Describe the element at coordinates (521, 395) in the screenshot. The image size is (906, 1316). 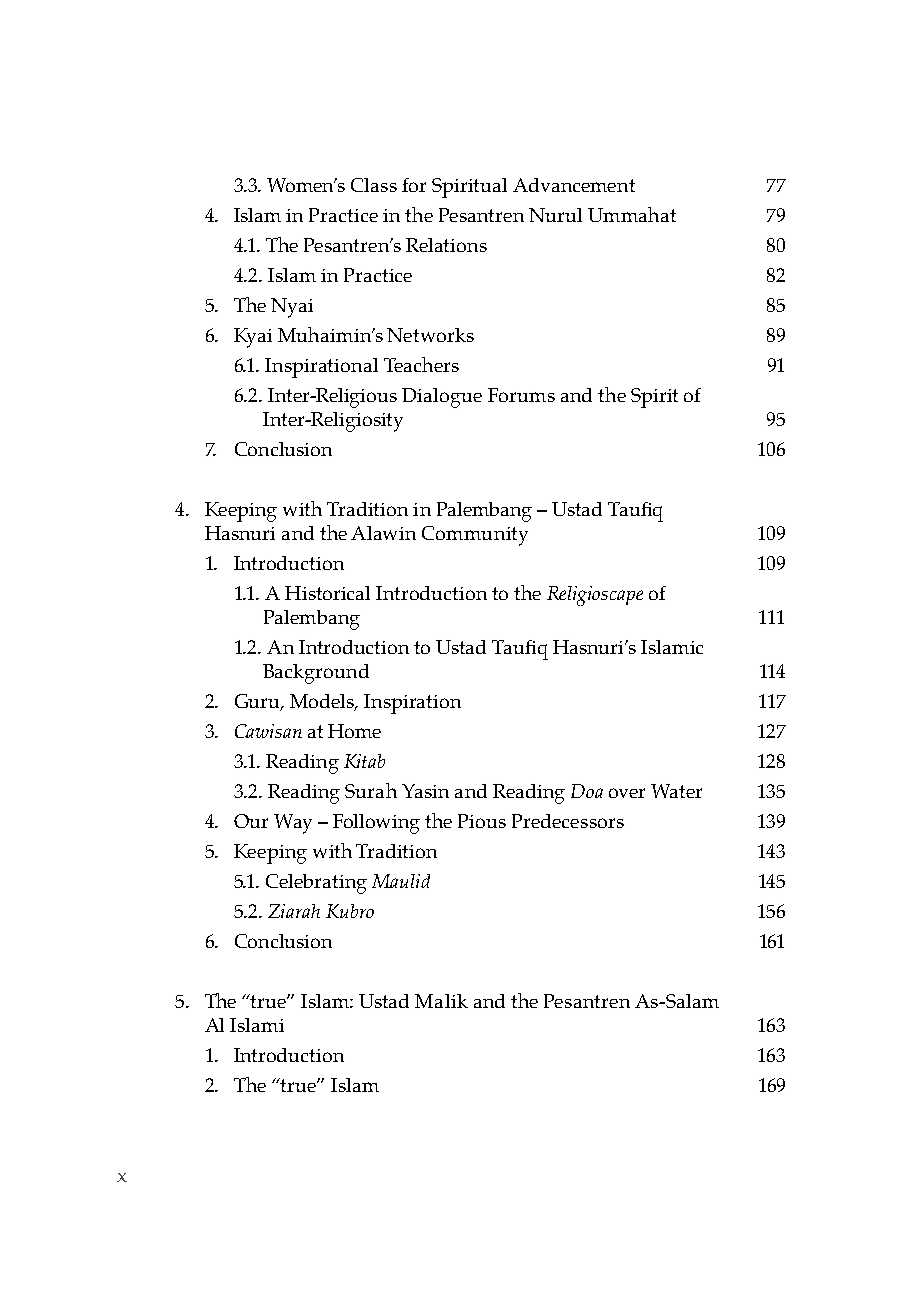
I see `Forums` at that location.
